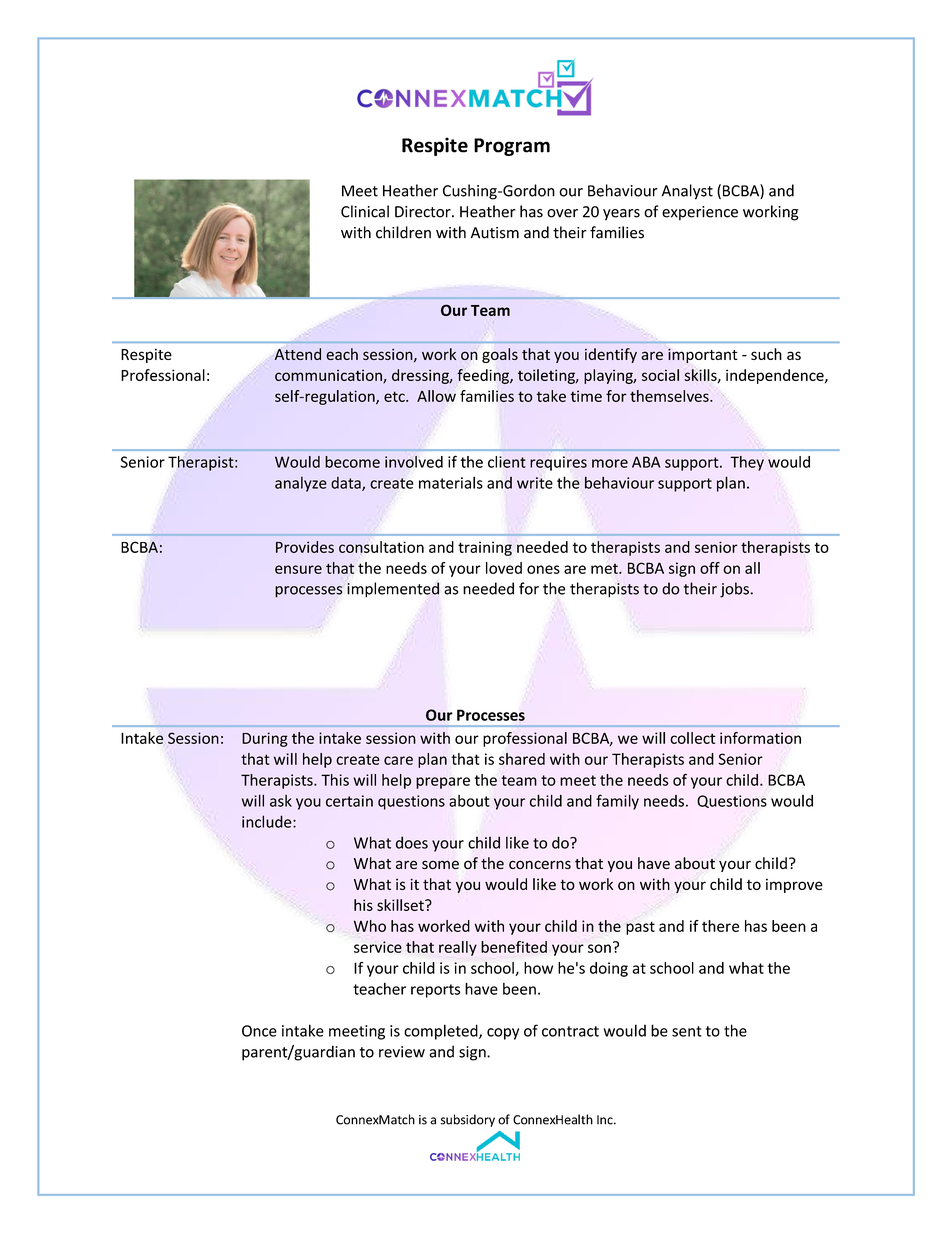 The width and height of the page is (952, 1233). Describe the element at coordinates (735, 590) in the page. I see `jobs` at that location.
